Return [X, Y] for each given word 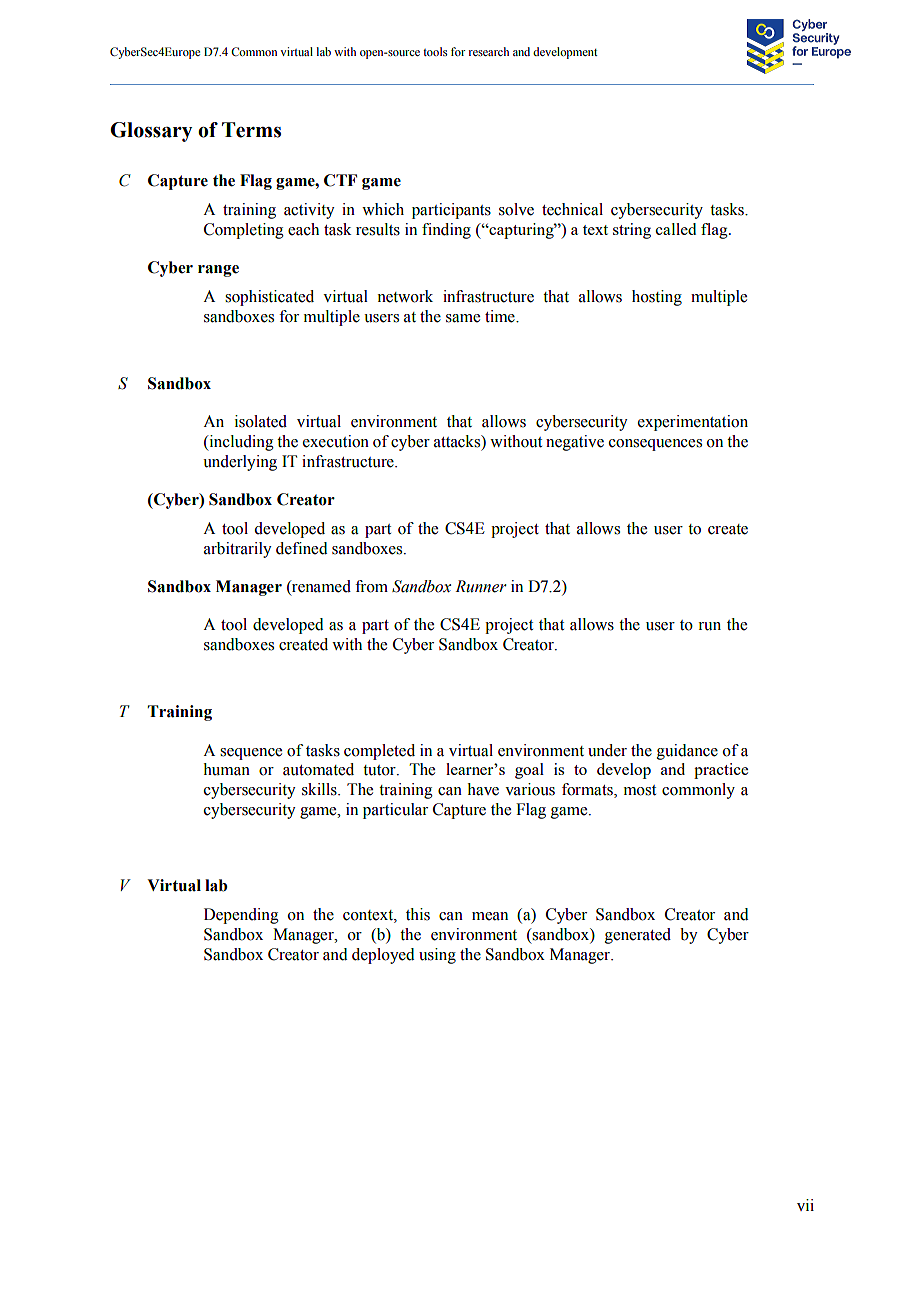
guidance [687, 752]
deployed [383, 956]
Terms [251, 130]
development [565, 53]
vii [805, 1205]
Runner [481, 586]
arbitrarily [238, 550]
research [488, 51]
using [437, 956]
